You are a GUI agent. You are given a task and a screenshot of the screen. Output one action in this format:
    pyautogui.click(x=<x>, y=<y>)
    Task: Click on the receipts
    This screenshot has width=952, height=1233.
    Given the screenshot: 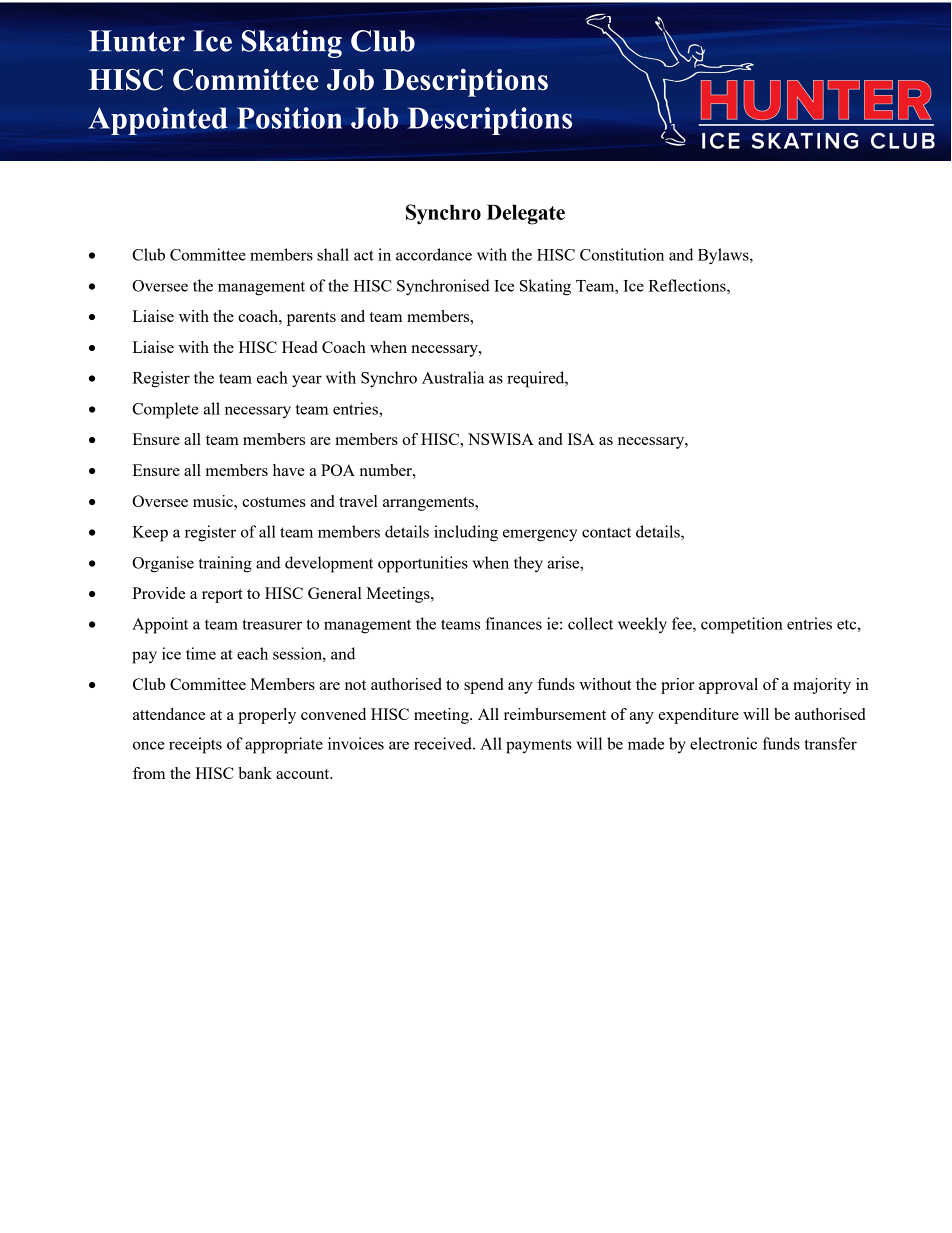 What is the action you would take?
    pyautogui.click(x=195, y=745)
